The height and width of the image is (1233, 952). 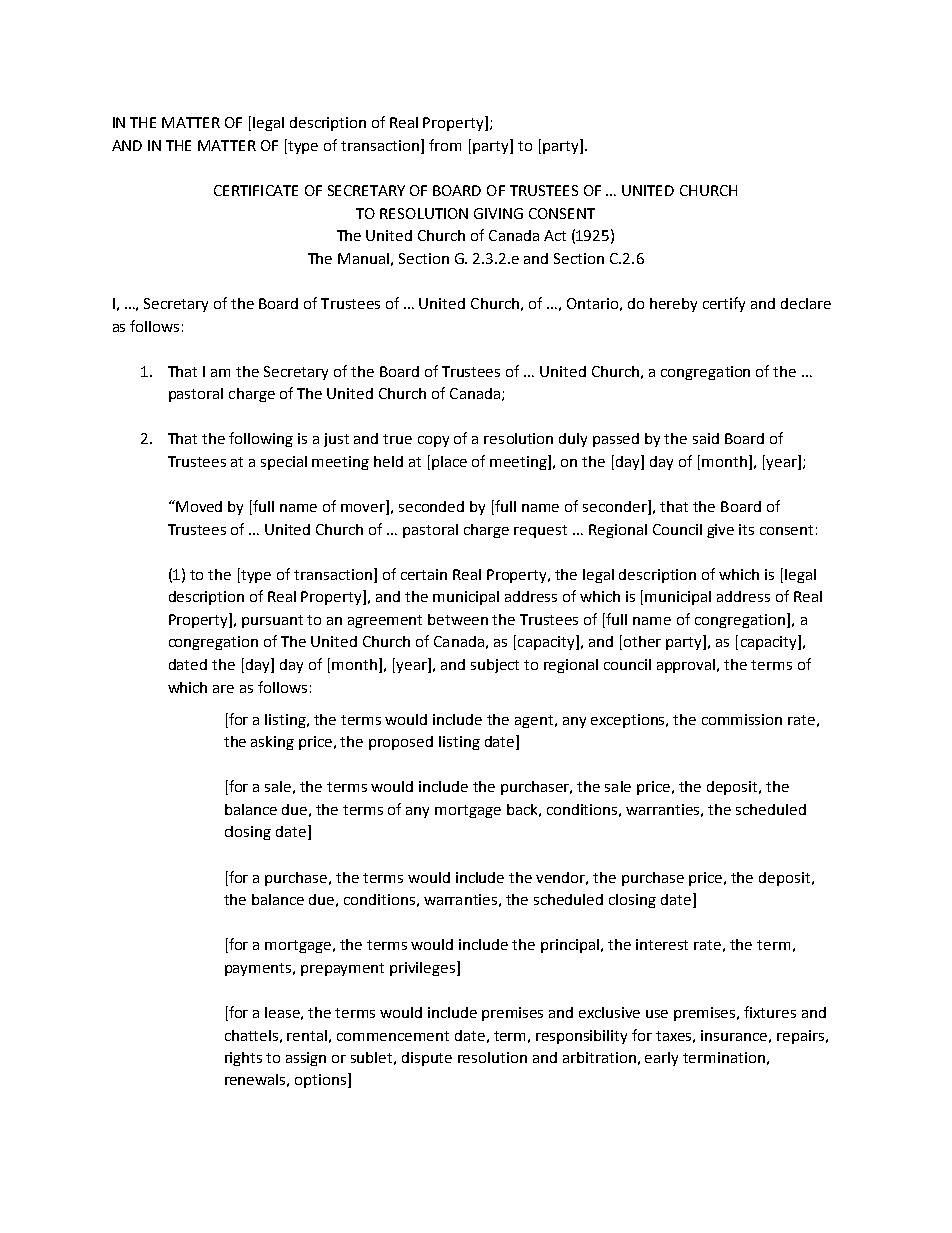 What do you see at coordinates (746, 529) in the image?
I see `its` at bounding box center [746, 529].
